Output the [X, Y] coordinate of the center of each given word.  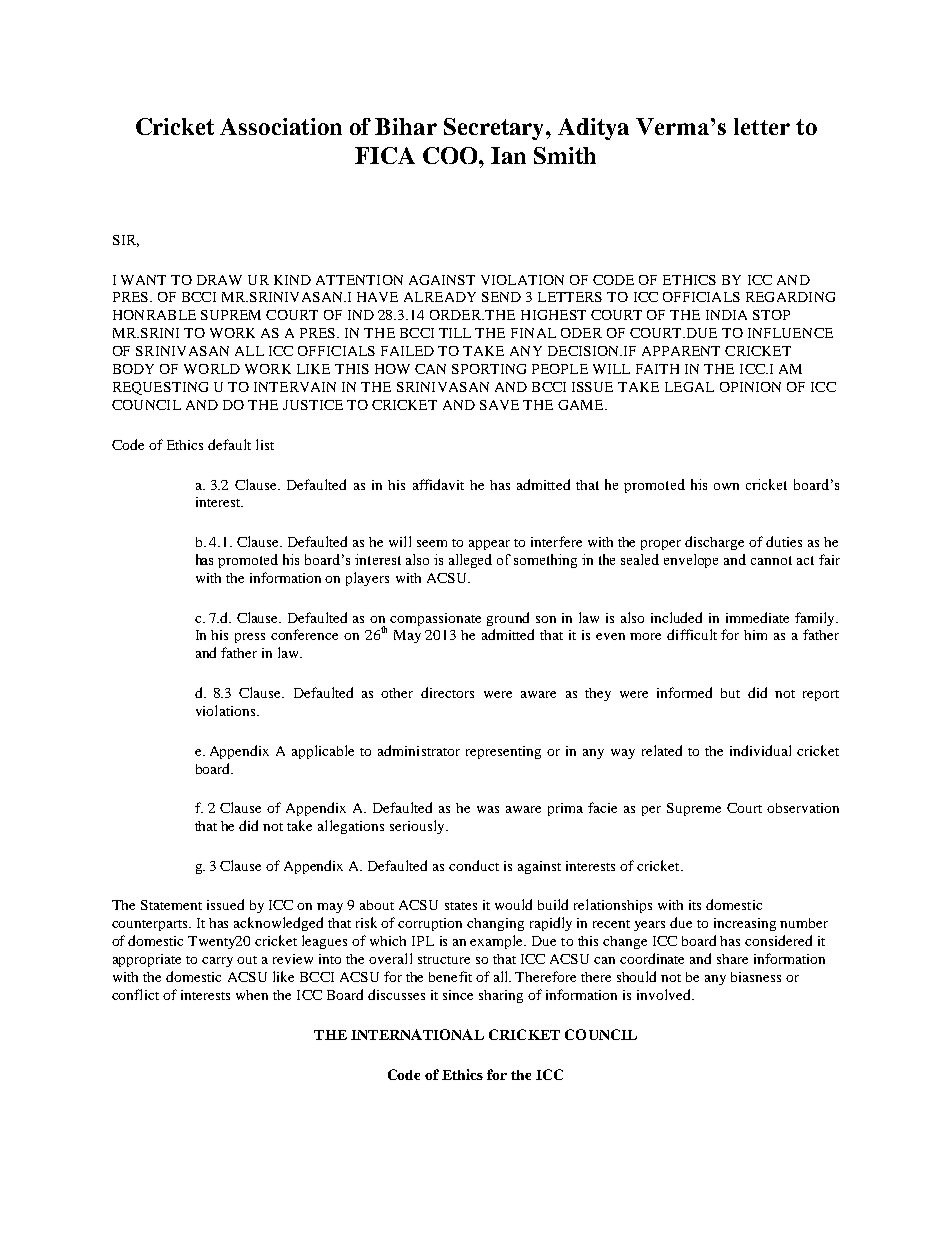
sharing [501, 996]
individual [760, 750]
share [732, 959]
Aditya [593, 129]
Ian [508, 155]
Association [281, 126]
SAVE [499, 405]
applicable [323, 752]
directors [447, 692]
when [252, 995]
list [265, 444]
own [726, 486]
